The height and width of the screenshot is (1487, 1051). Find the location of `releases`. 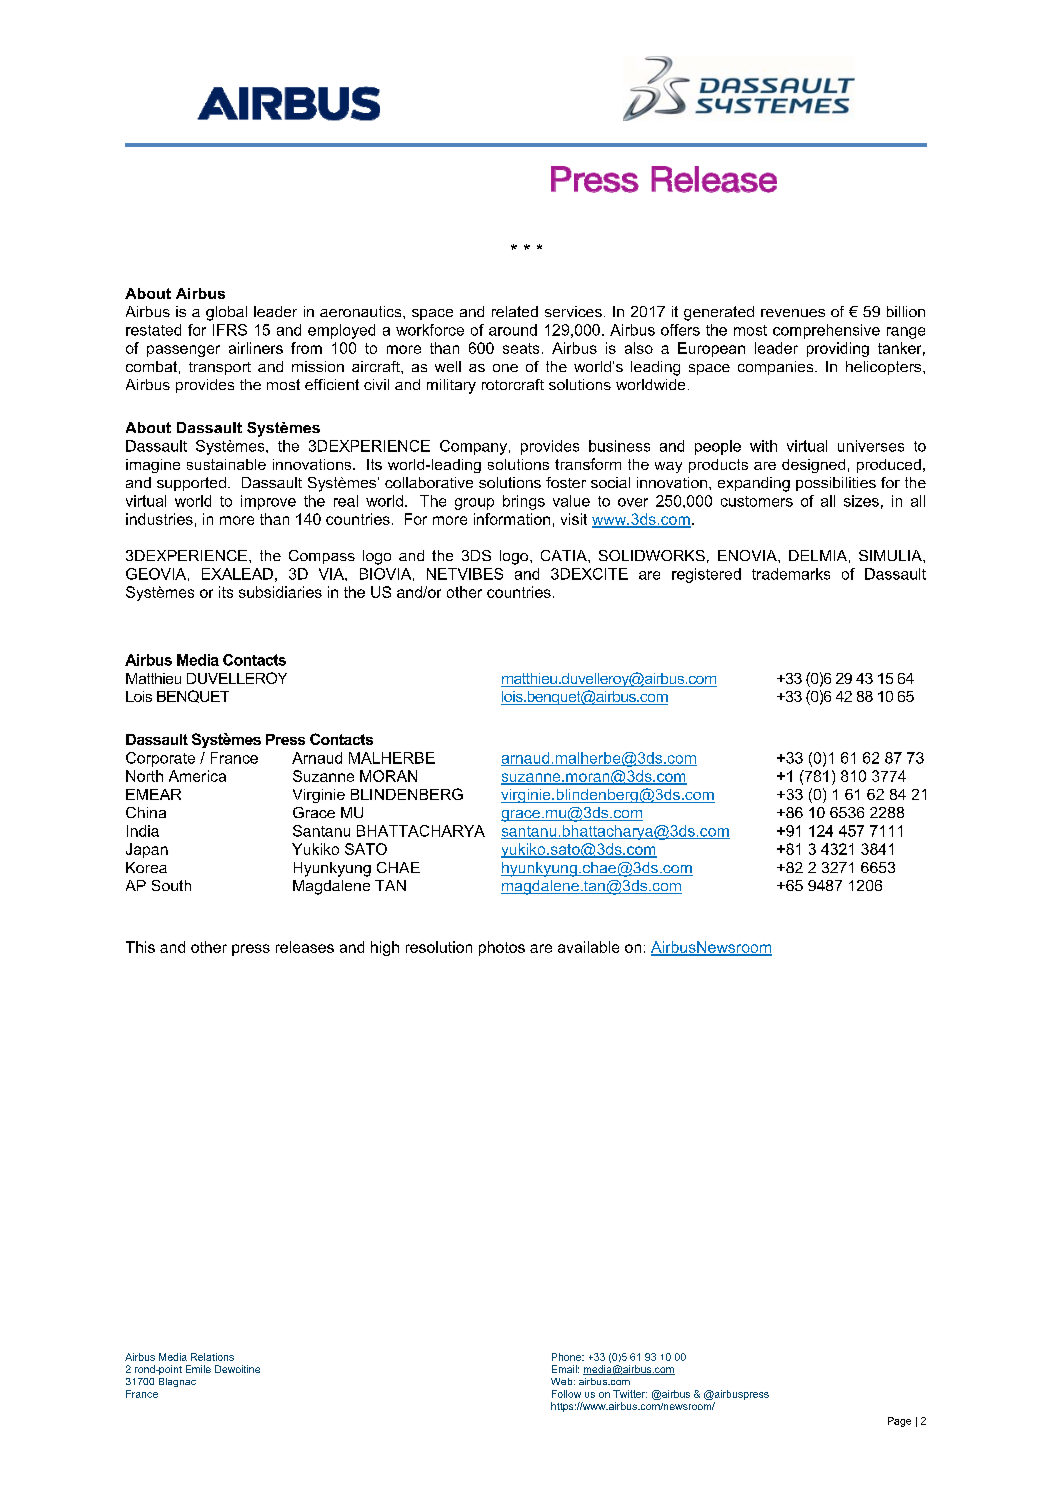

releases is located at coordinates (305, 947).
